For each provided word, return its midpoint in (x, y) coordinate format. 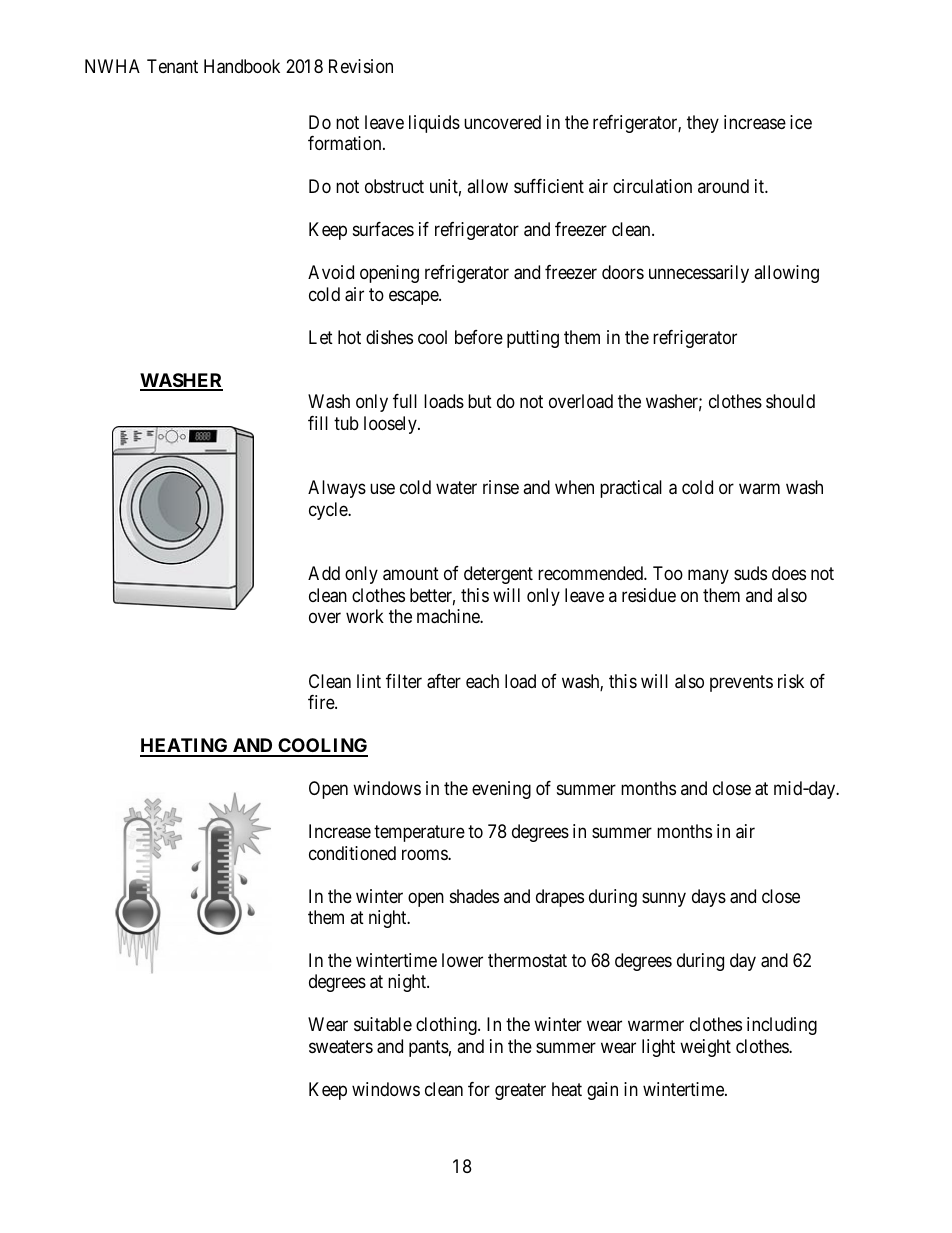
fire (322, 702)
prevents (741, 683)
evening (501, 790)
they (703, 124)
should (790, 401)
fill (318, 423)
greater (520, 1091)
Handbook (242, 66)
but (480, 401)
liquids (434, 124)
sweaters (341, 1046)
